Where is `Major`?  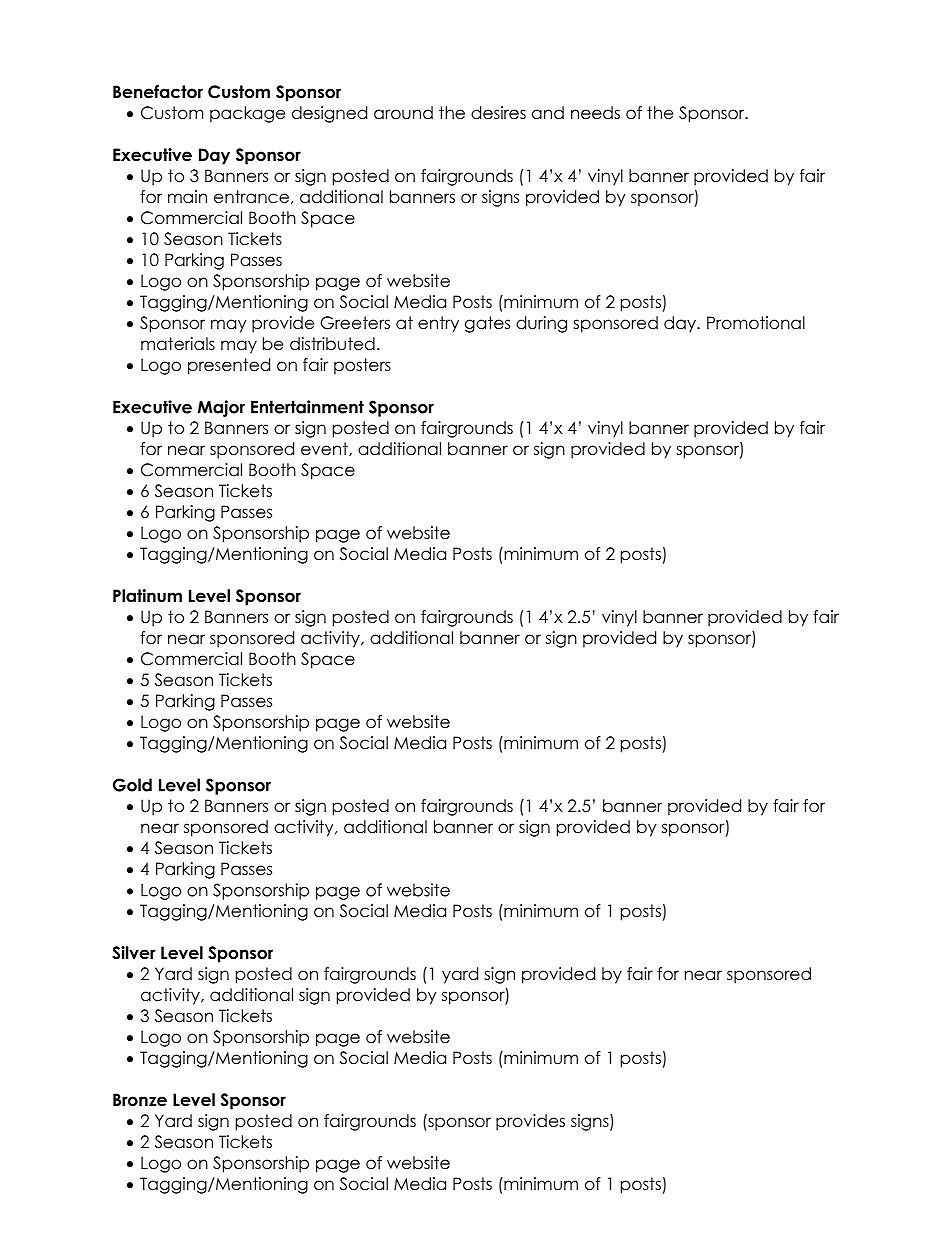
Major is located at coordinates (221, 408).
